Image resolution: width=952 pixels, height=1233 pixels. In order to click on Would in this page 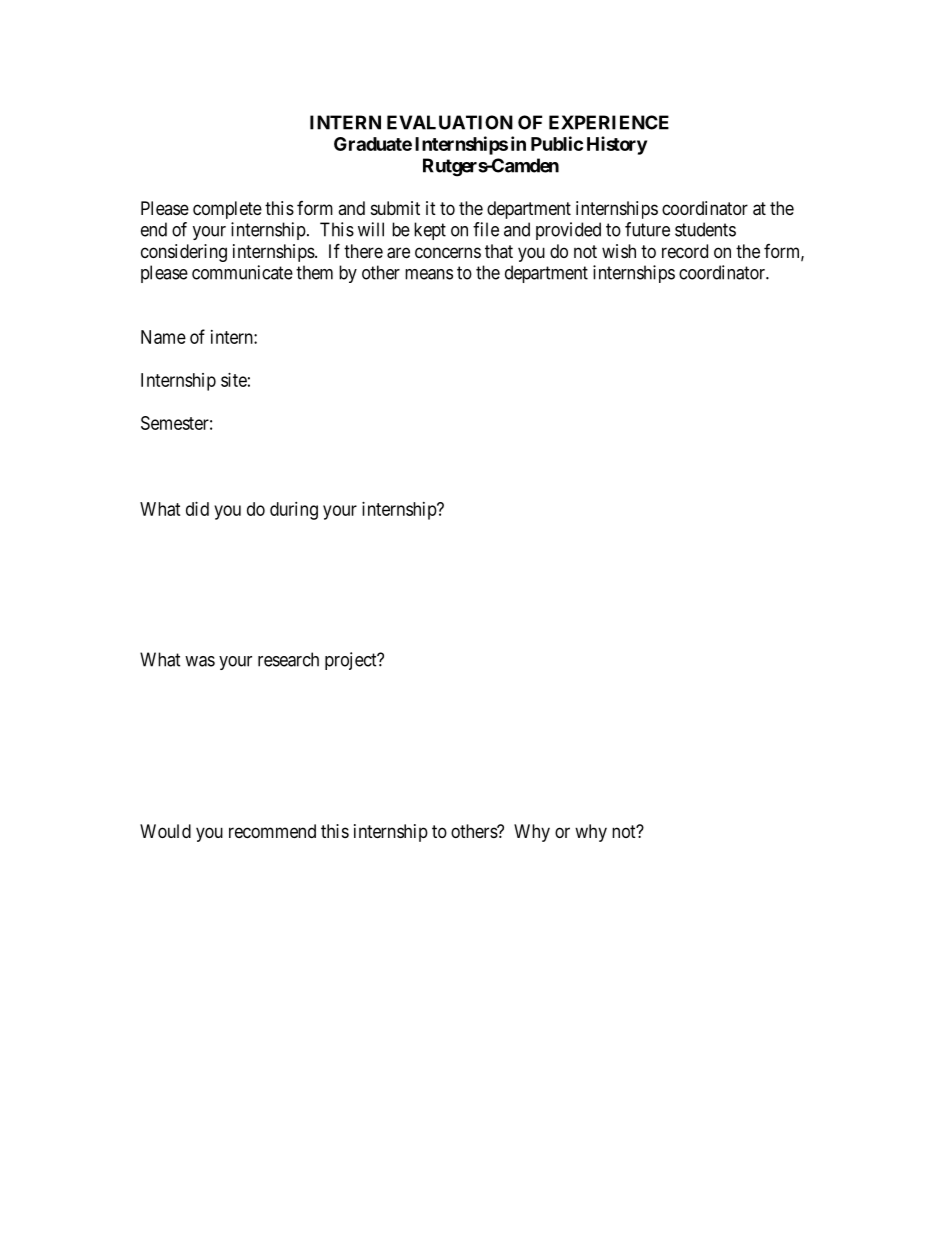, I will do `click(165, 831)`.
